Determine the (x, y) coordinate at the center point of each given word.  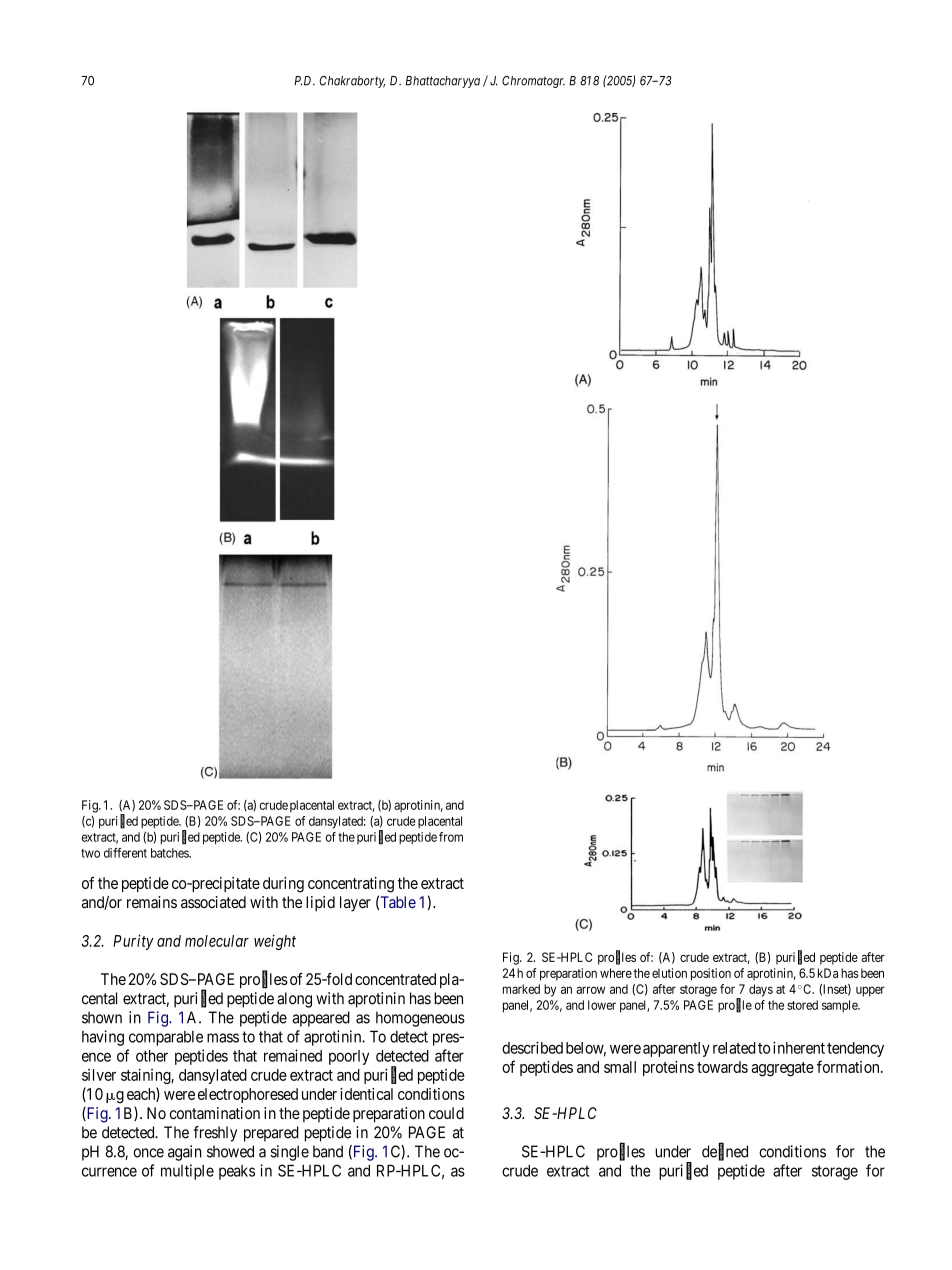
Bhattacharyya (443, 82)
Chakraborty (352, 82)
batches (170, 853)
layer (355, 904)
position (711, 974)
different (125, 853)
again (185, 1153)
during (283, 885)
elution (669, 973)
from (451, 837)
